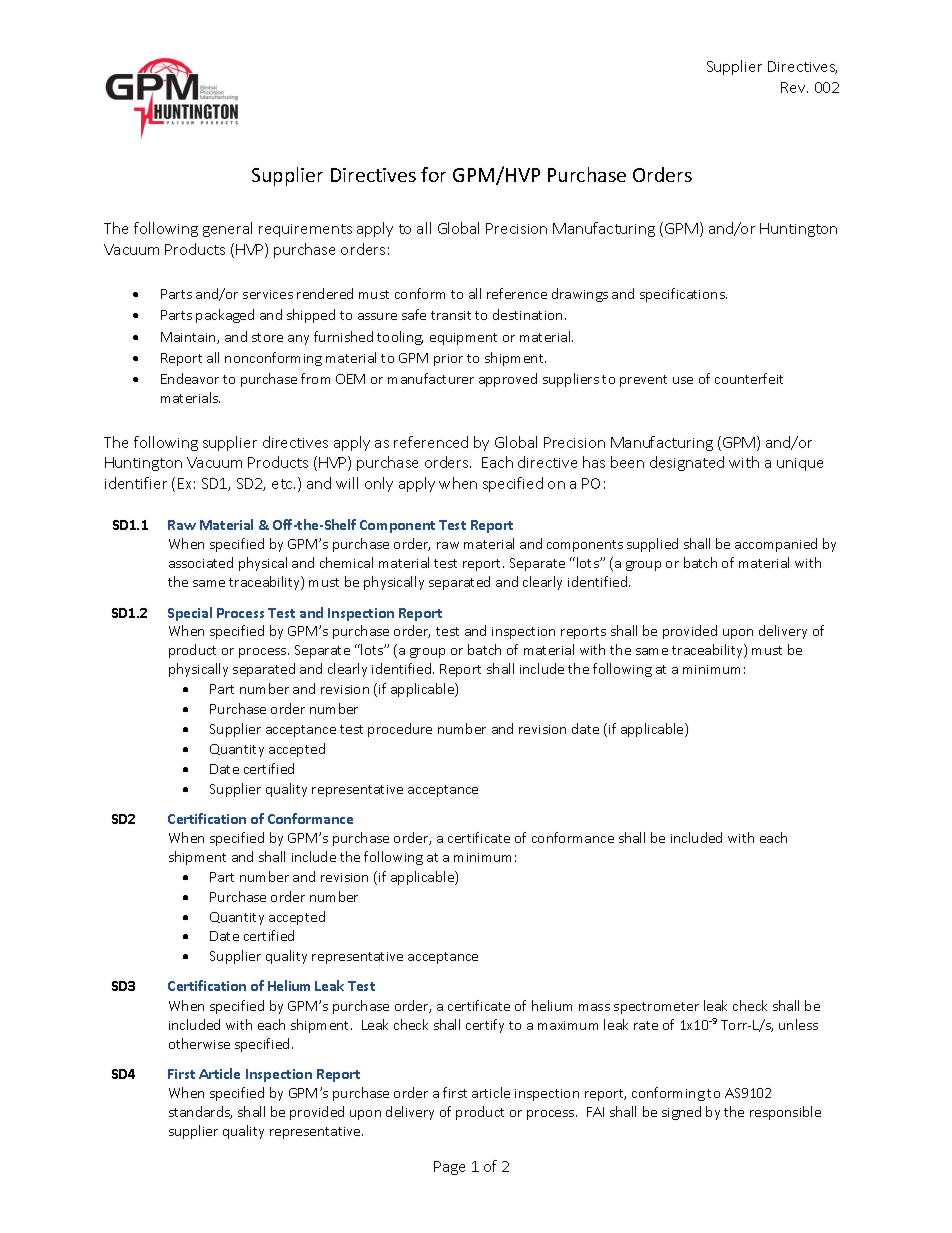 The image size is (952, 1233). What do you see at coordinates (199, 1043) in the screenshot?
I see `otherwise` at bounding box center [199, 1043].
